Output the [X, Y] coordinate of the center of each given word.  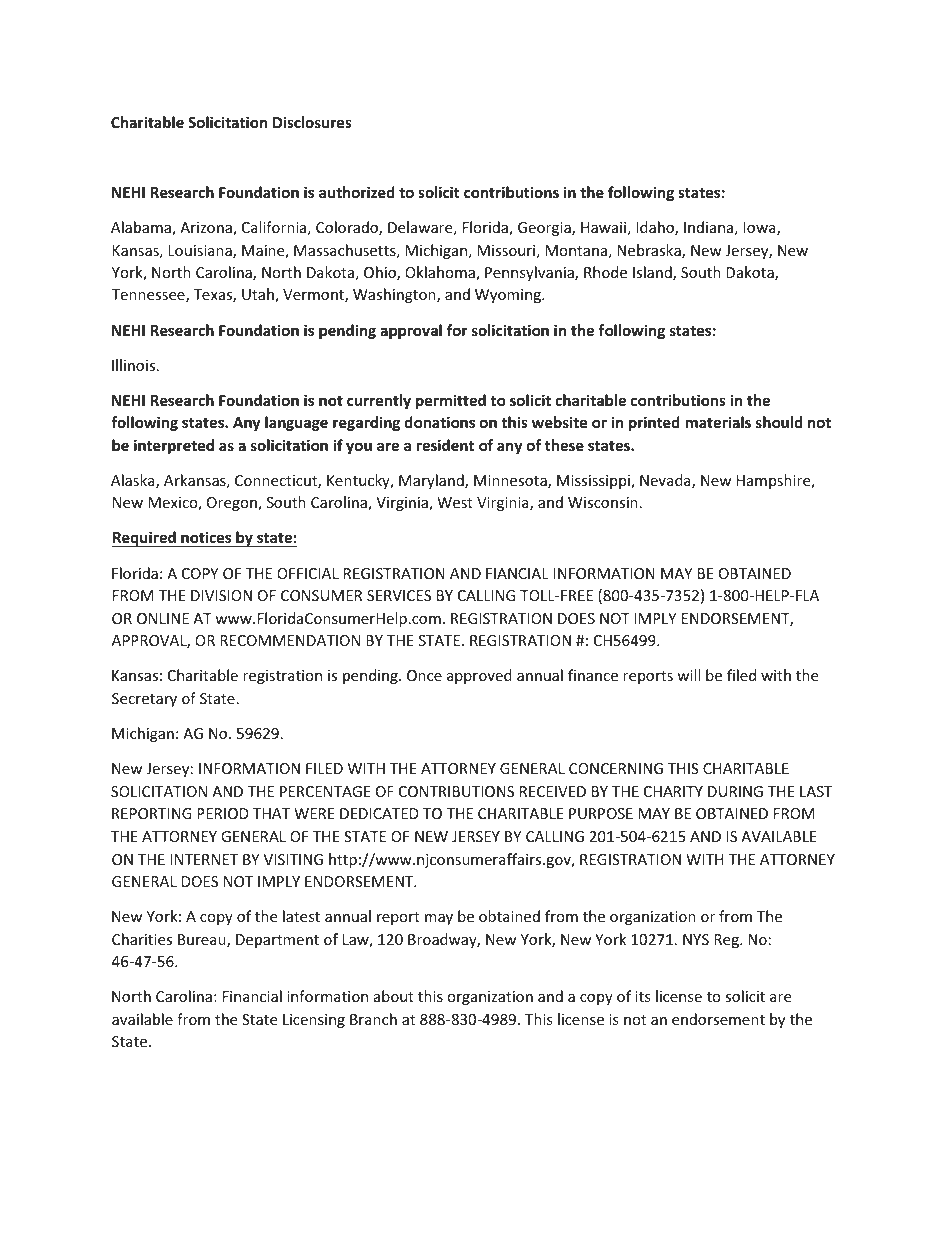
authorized [357, 192]
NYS [696, 939]
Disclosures [312, 122]
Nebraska [650, 251]
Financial [252, 996]
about [394, 996]
